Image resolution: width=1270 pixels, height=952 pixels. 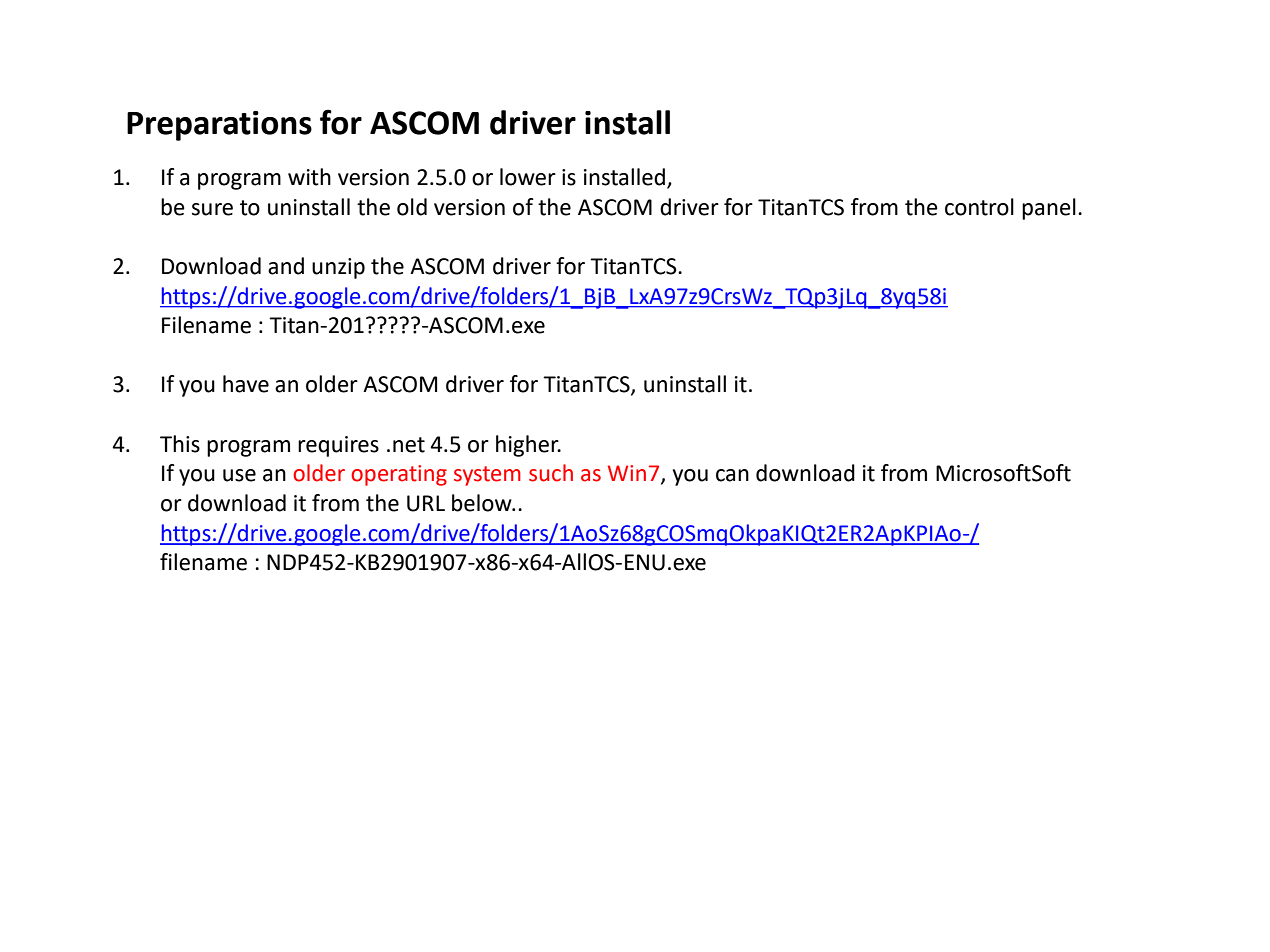 I want to click on panel, so click(x=1049, y=209).
